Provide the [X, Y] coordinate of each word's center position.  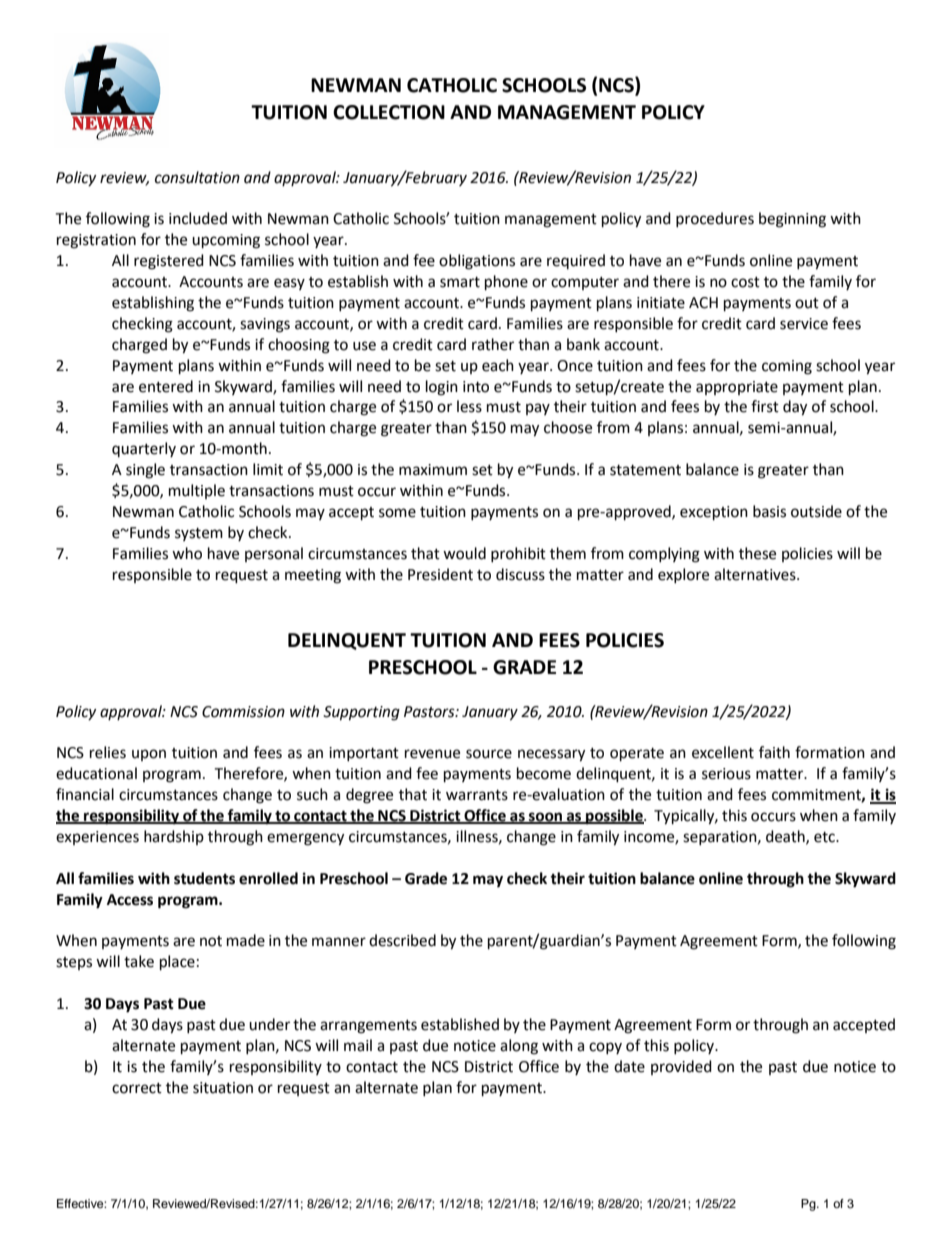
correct [137, 1088]
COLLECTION [389, 112]
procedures [715, 219]
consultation [197, 177]
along [519, 1047]
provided [681, 1067]
